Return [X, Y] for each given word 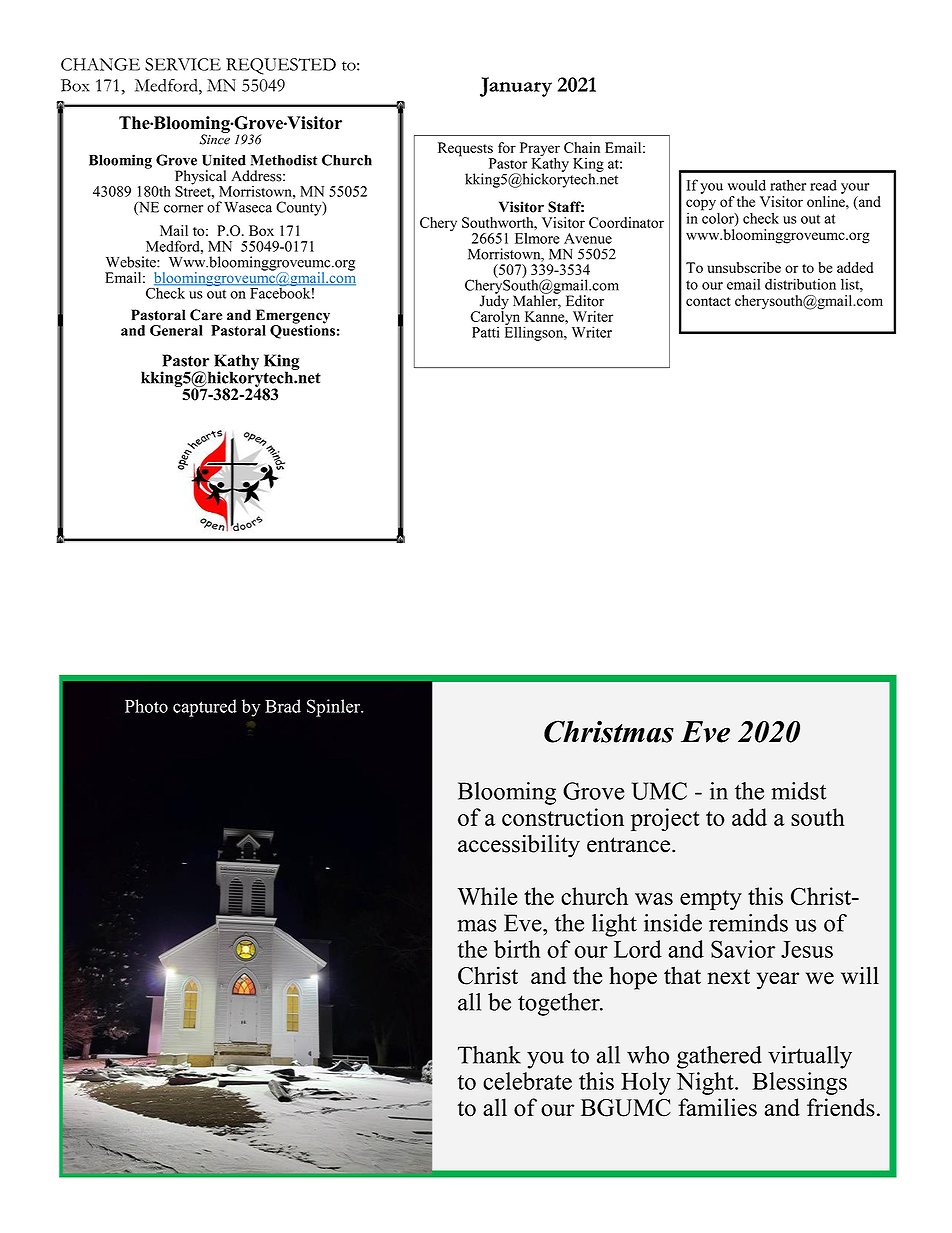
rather [788, 185]
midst [799, 791]
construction [563, 817]
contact [708, 301]
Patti [486, 332]
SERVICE [183, 64]
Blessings [799, 1083]
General [176, 330]
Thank [489, 1055]
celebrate [527, 1081]
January [516, 87]
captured [205, 708]
